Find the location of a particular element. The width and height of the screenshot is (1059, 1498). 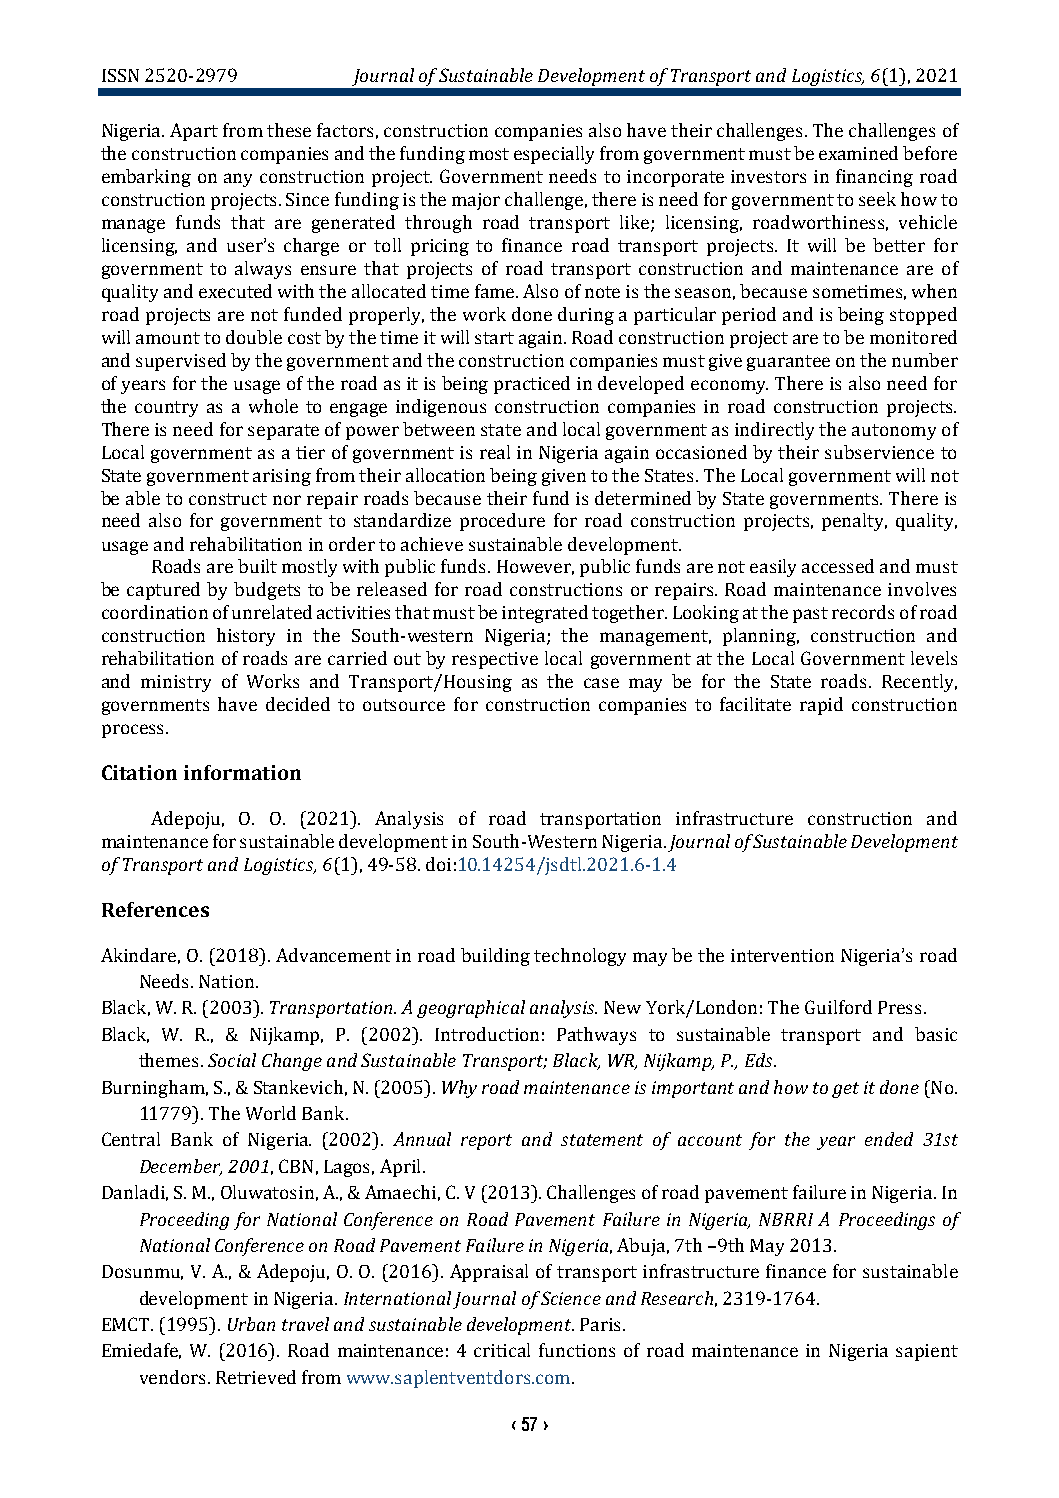

rapid is located at coordinates (821, 706).
